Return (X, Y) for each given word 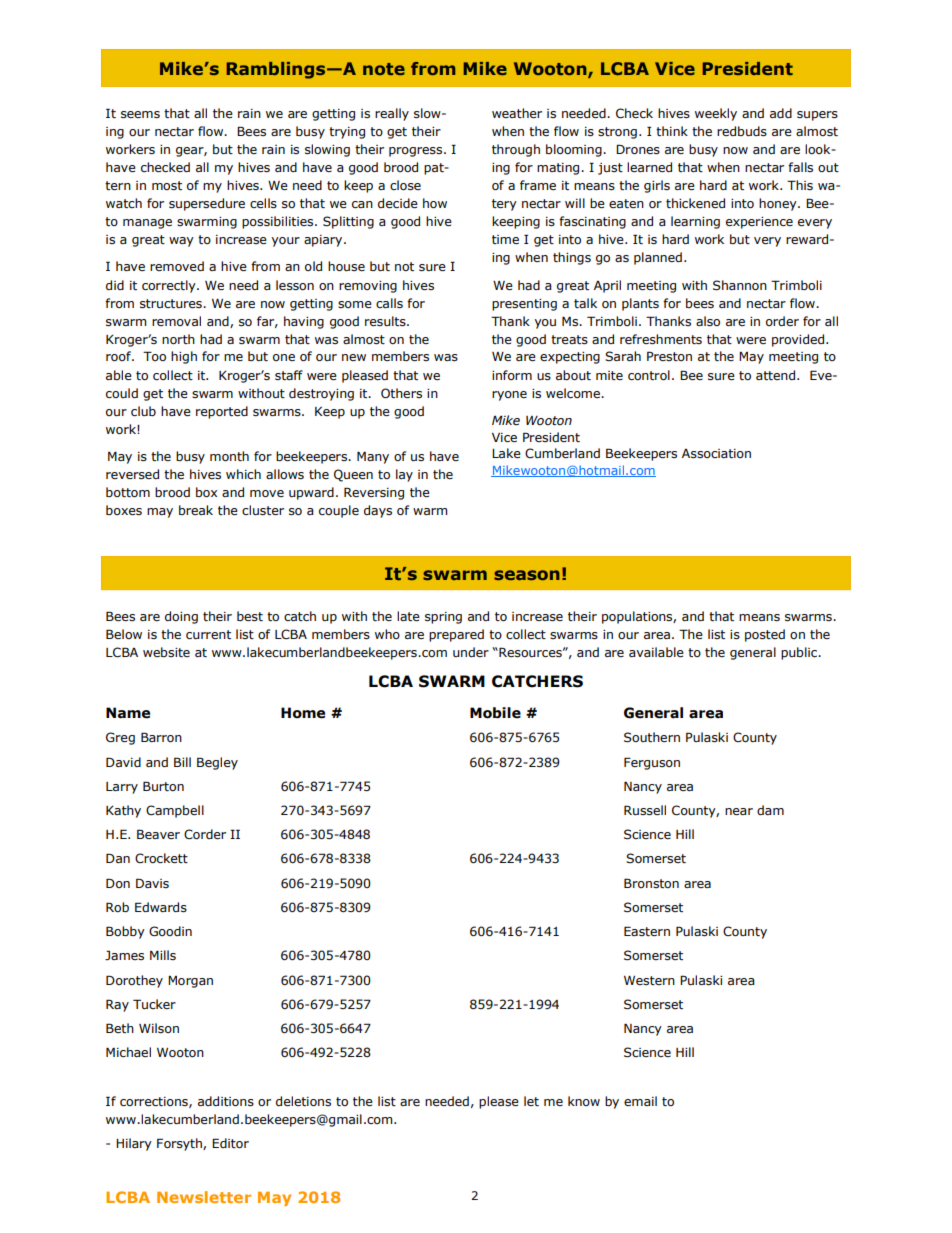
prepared (456, 635)
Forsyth (180, 1144)
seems (140, 115)
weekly (716, 114)
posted (765, 635)
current (208, 634)
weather (517, 113)
